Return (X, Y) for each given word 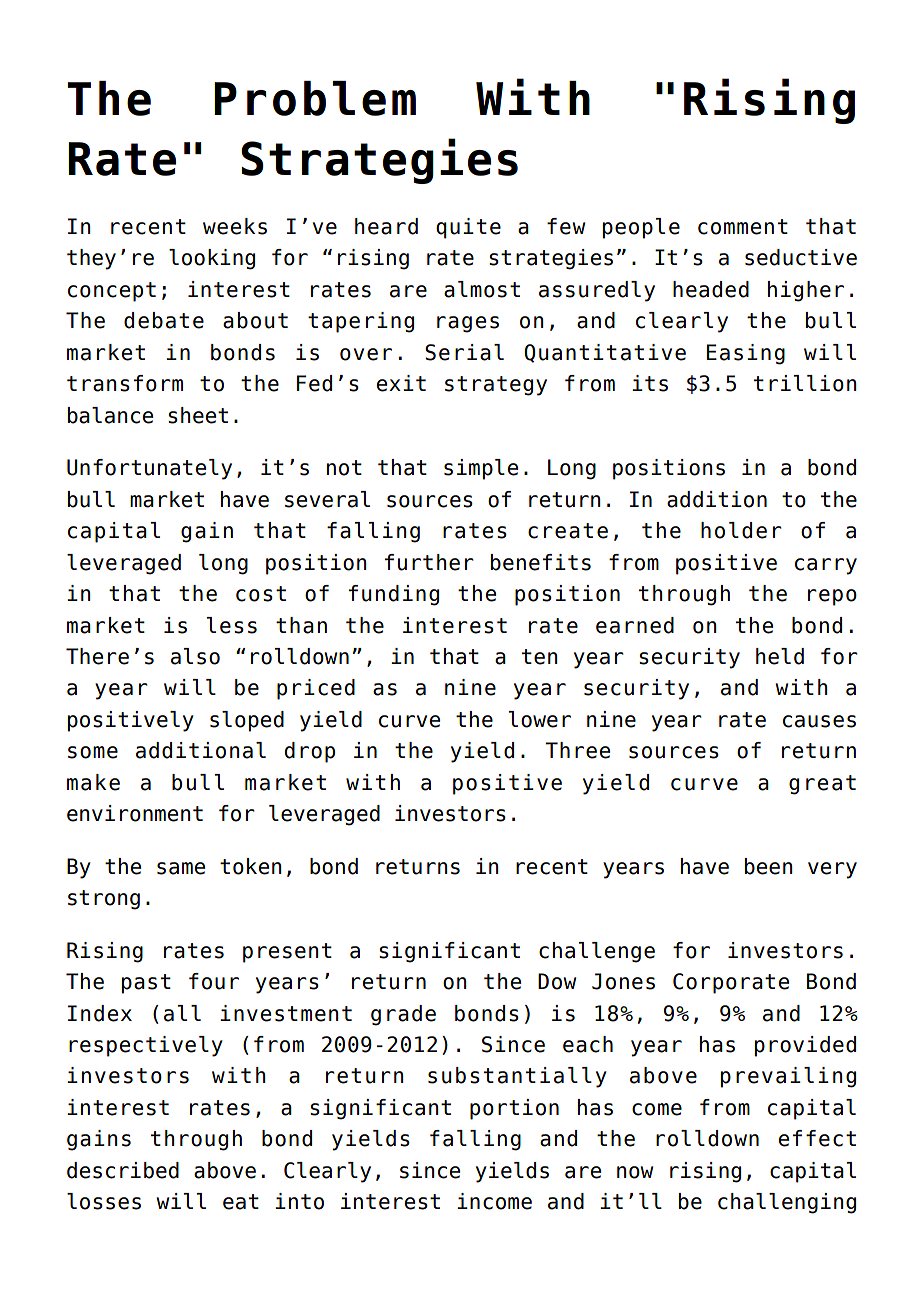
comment (743, 227)
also (195, 656)
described (123, 1170)
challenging (787, 1203)
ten (540, 657)
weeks (235, 226)
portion (514, 1109)
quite (468, 228)
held (780, 656)
